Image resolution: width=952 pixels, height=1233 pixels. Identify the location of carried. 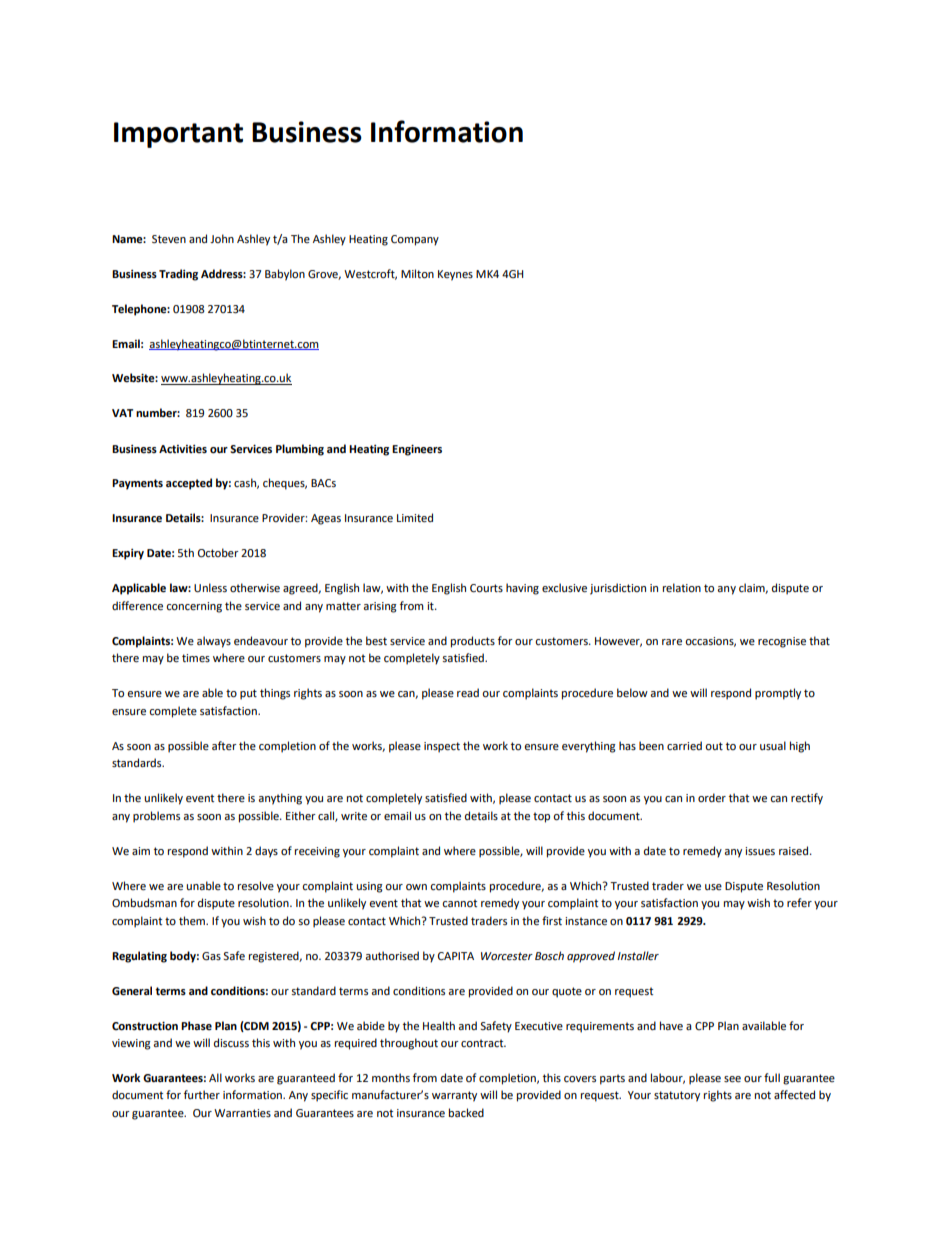
(684, 746).
